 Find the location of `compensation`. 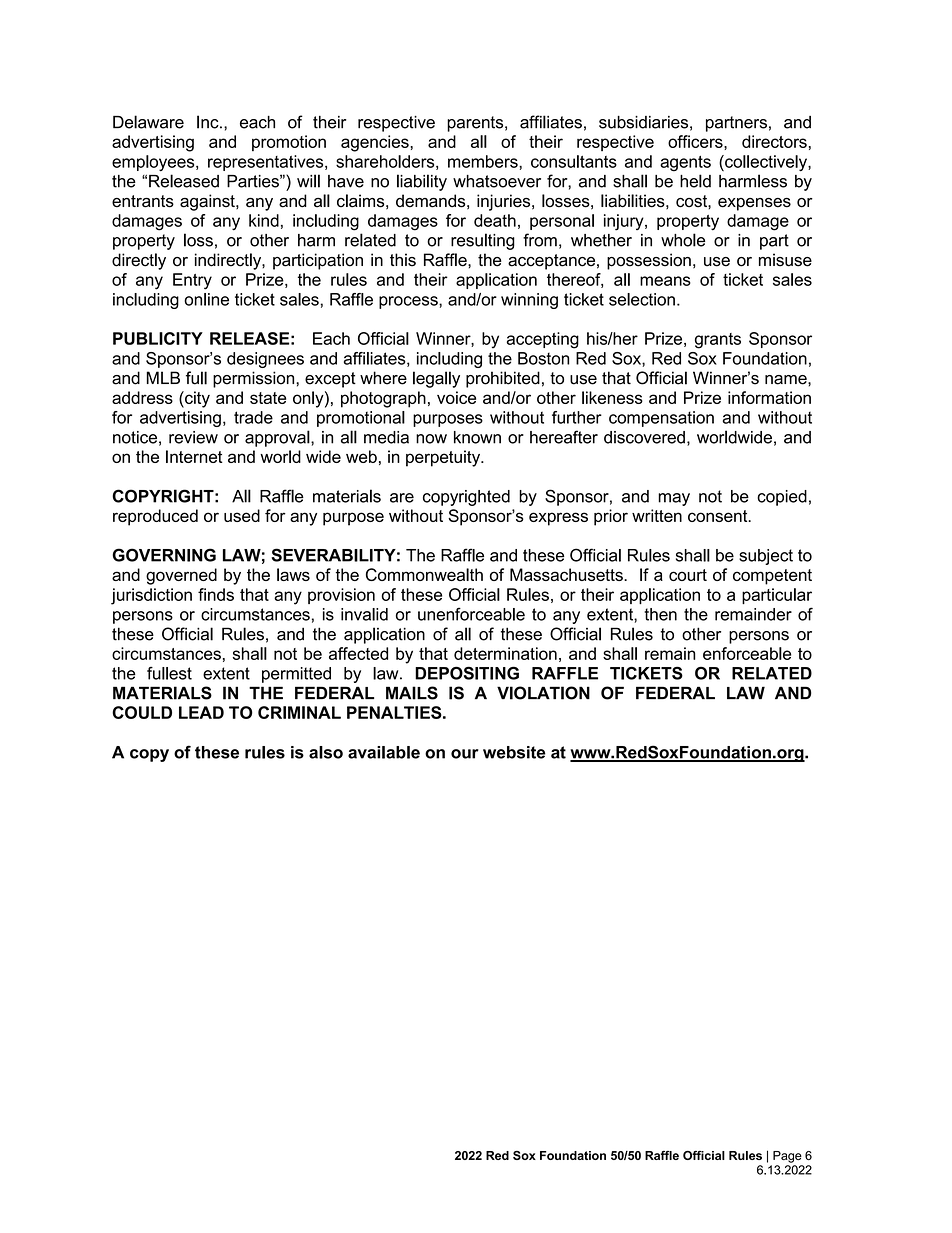

compensation is located at coordinates (661, 419).
